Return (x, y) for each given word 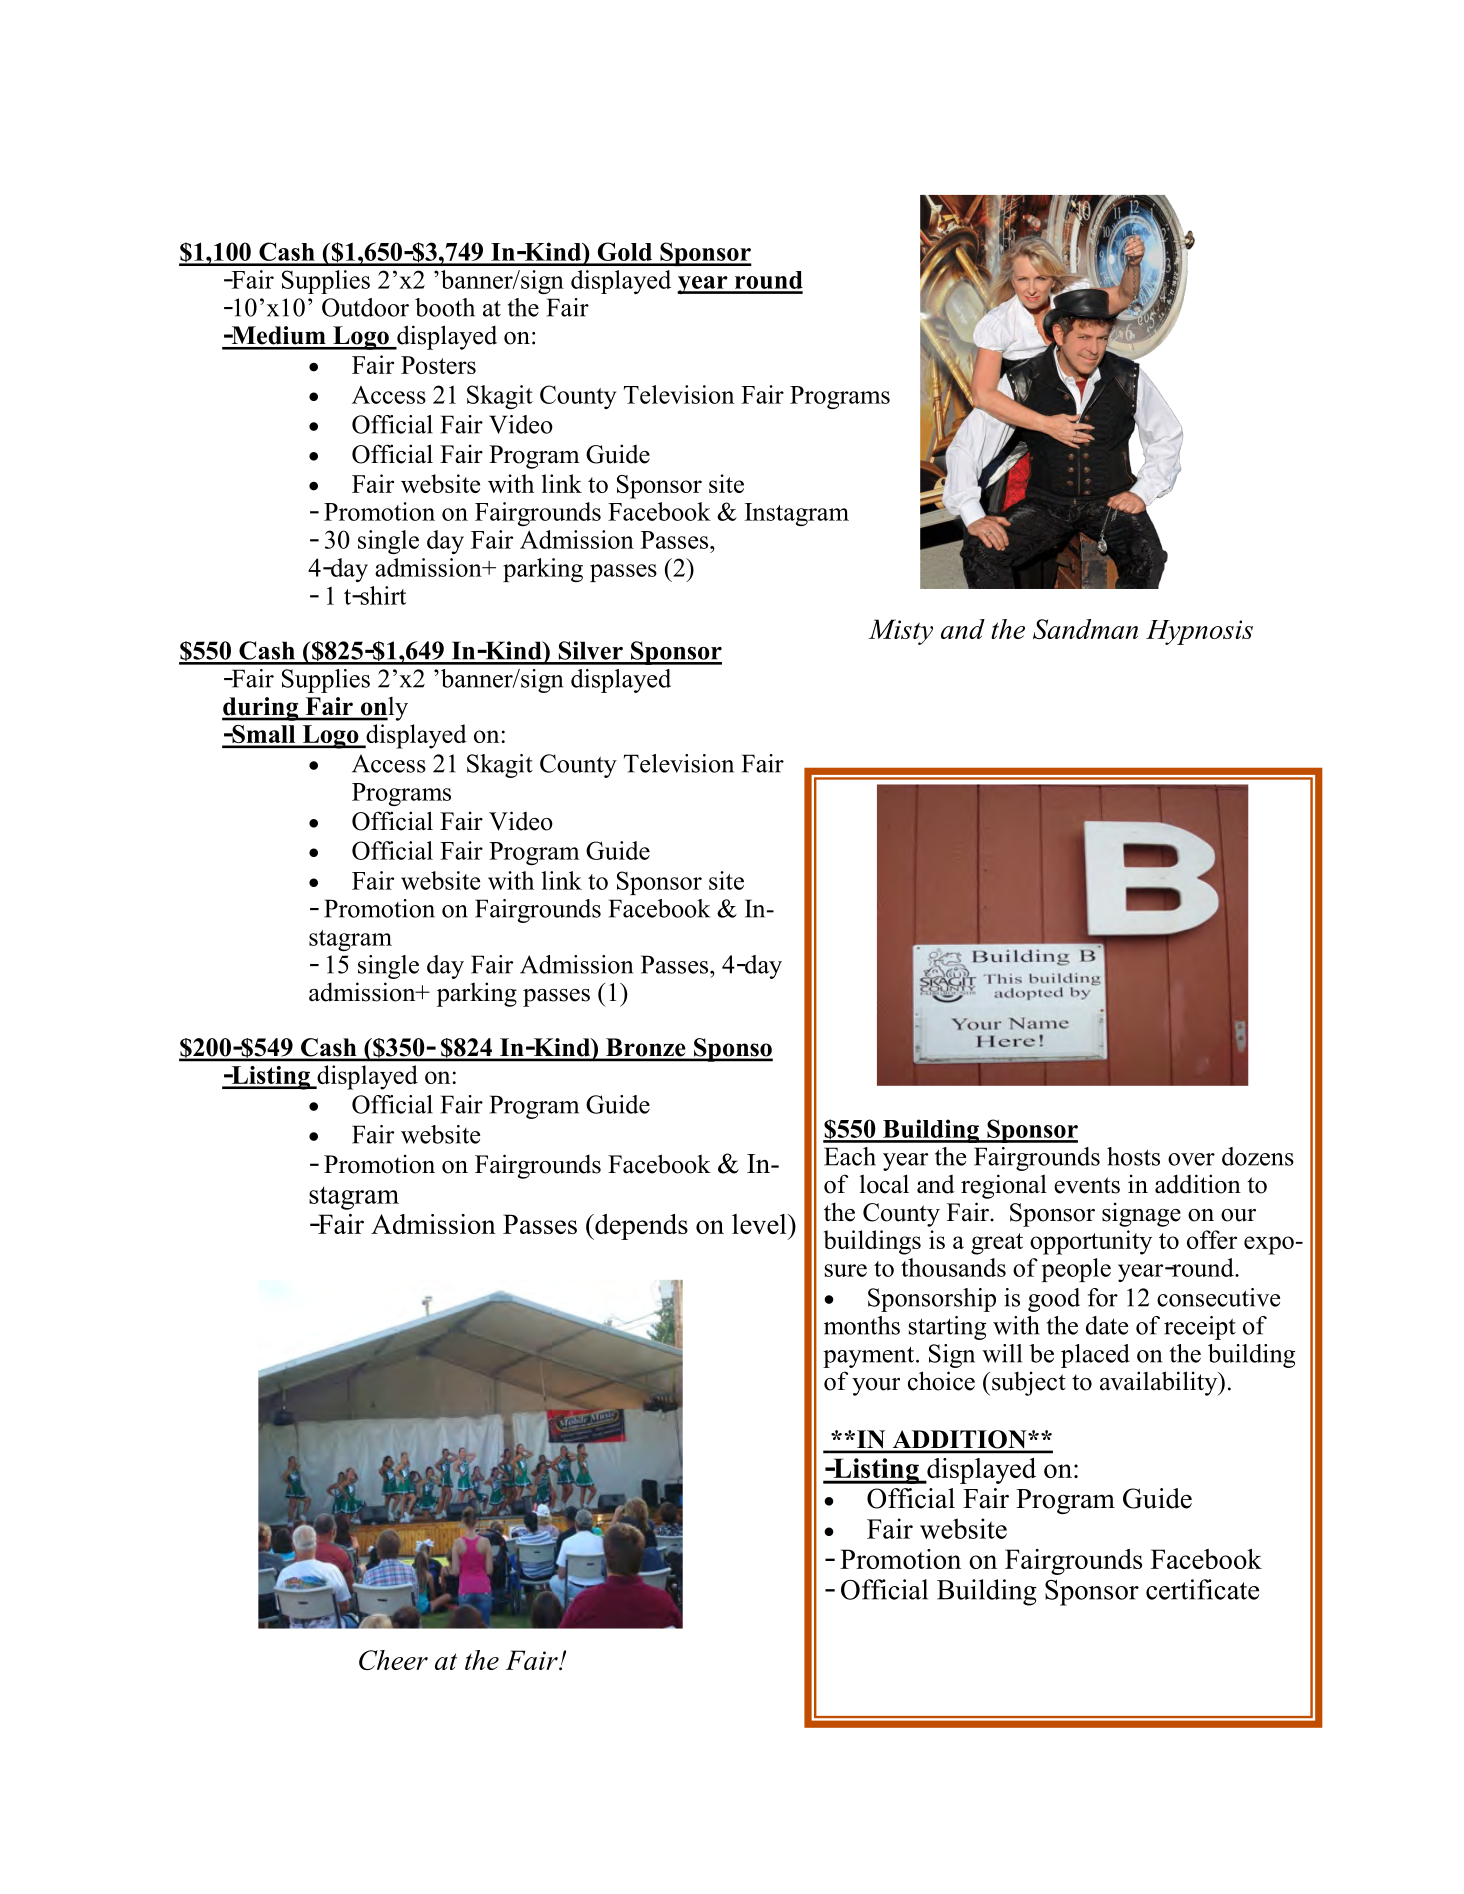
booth (445, 307)
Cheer (393, 1660)
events (1087, 1185)
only (383, 708)
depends (640, 1227)
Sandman (1085, 629)
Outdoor (365, 307)
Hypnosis (1199, 632)
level (760, 1224)
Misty (901, 632)
